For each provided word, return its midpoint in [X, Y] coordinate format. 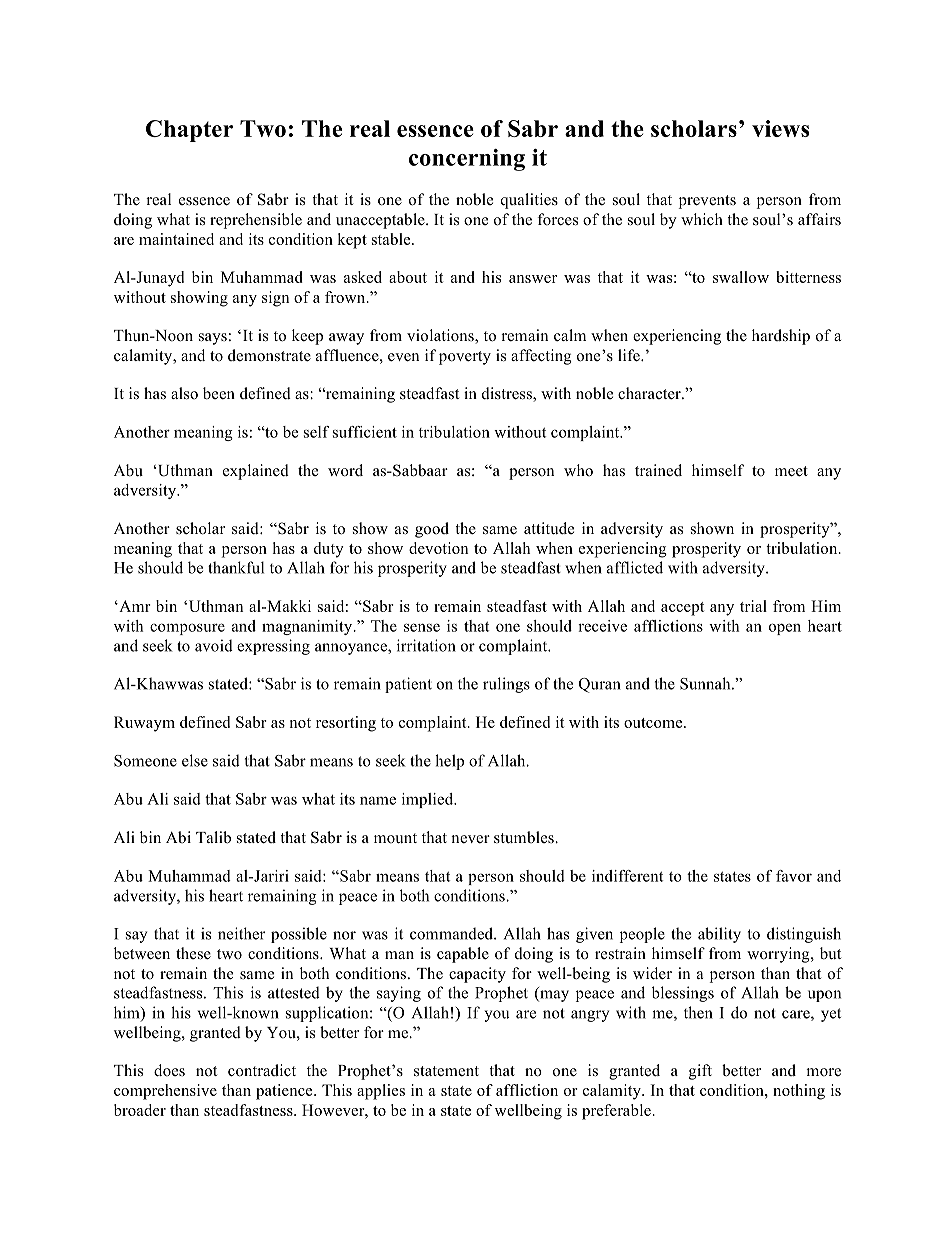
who [578, 470]
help [449, 762]
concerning [467, 160]
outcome [654, 723]
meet [791, 471]
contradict [262, 1070]
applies [381, 1092]
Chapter [189, 131]
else [195, 760]
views [780, 128]
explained [256, 472]
